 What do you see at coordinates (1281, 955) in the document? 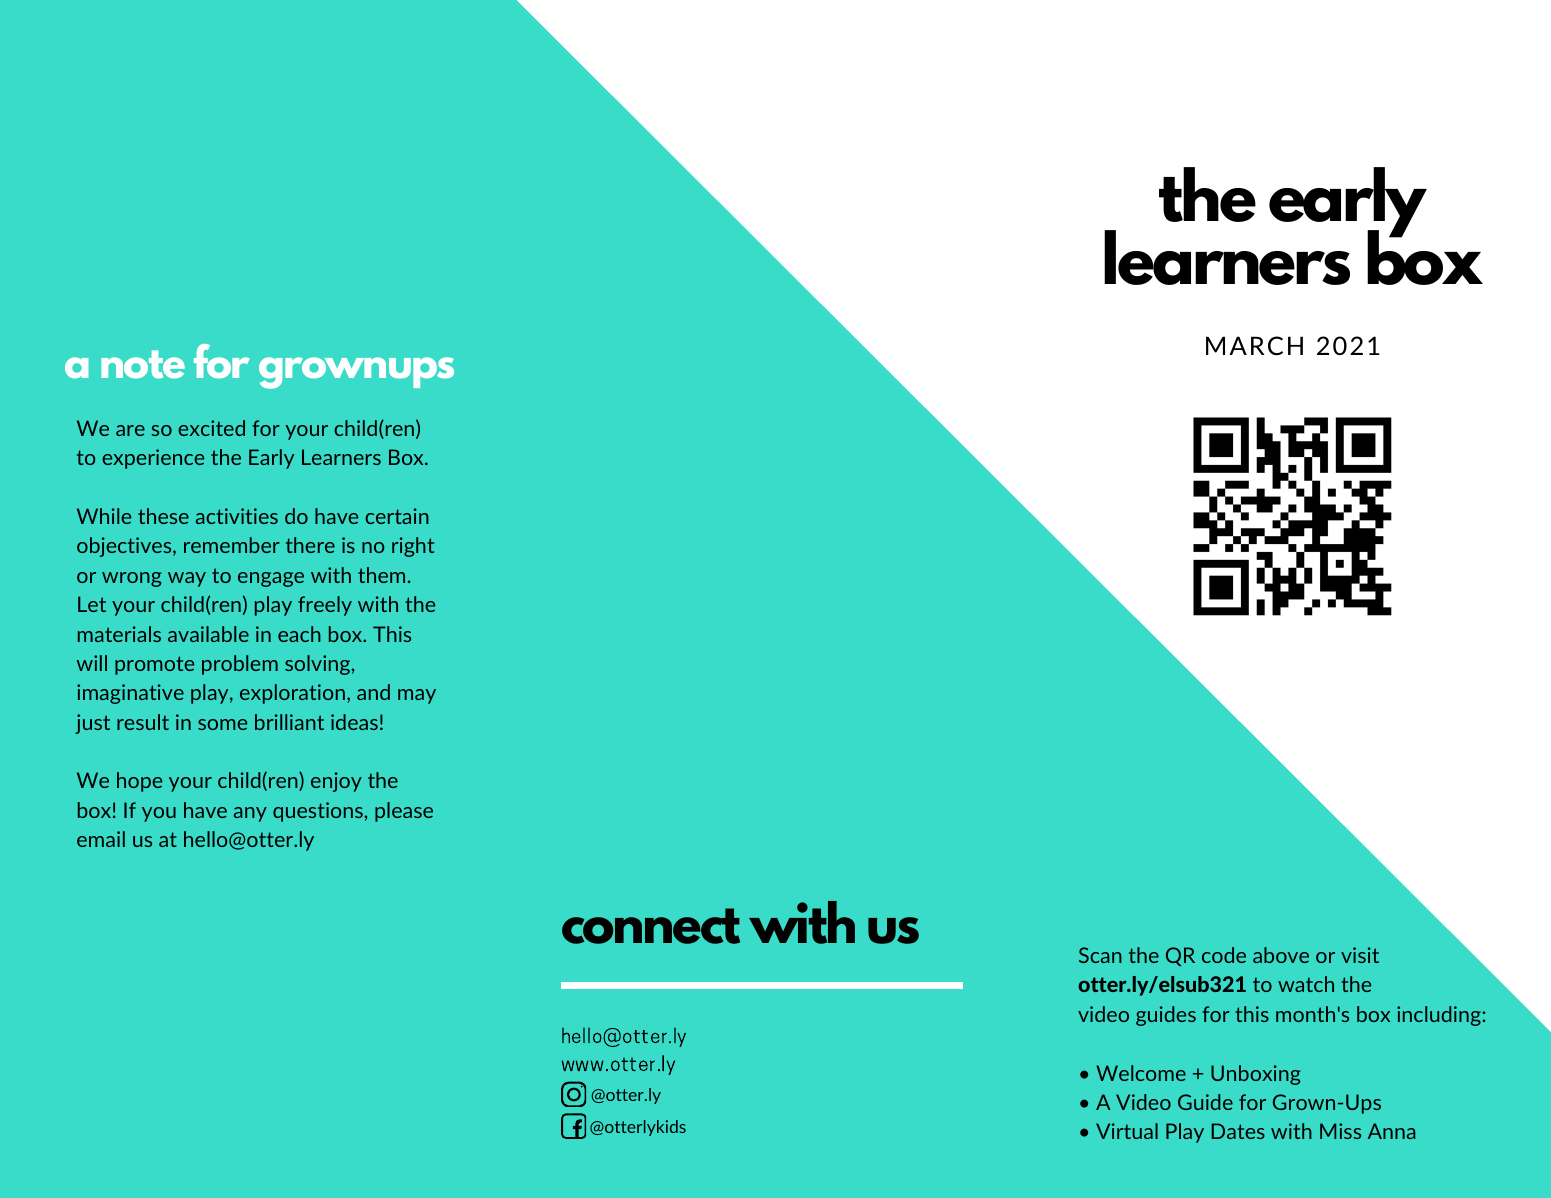
I see `above` at bounding box center [1281, 955].
